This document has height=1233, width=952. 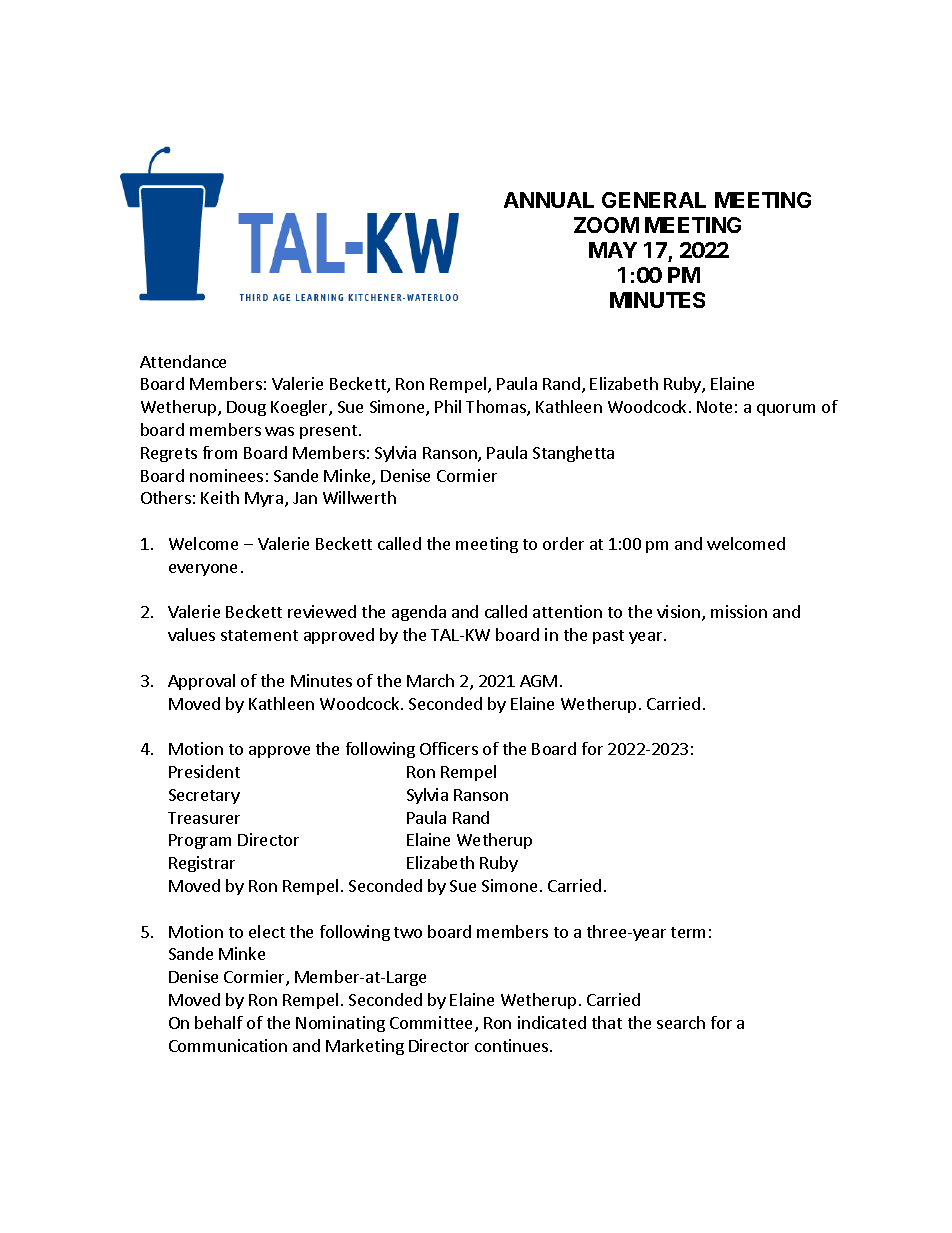 I want to click on statement, so click(x=259, y=635).
